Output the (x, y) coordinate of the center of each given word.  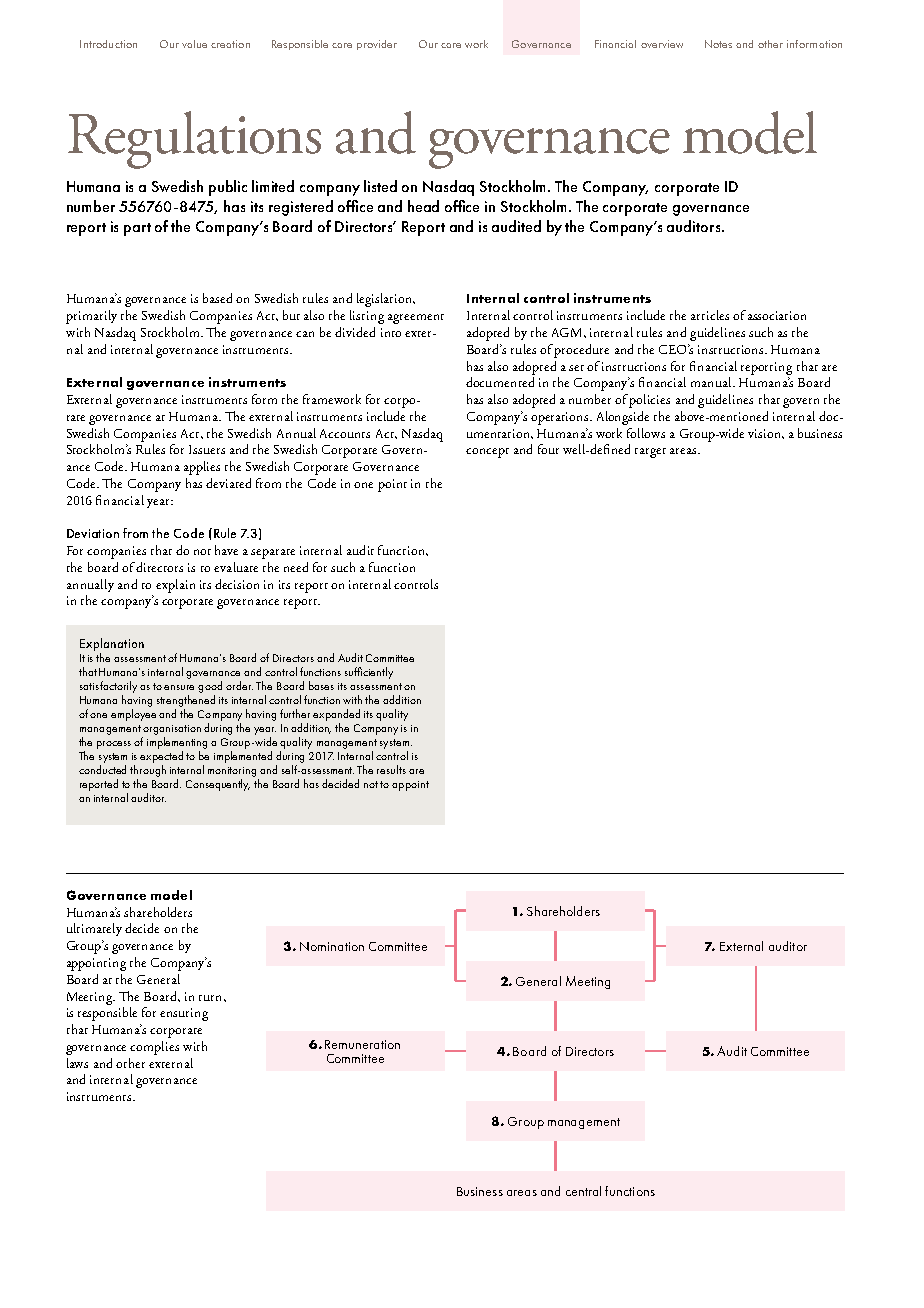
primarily (91, 317)
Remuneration (362, 1044)
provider (377, 45)
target (650, 453)
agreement (416, 319)
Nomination (332, 946)
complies (154, 1048)
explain (175, 586)
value (194, 44)
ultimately (94, 929)
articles (710, 315)
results (391, 769)
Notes (718, 44)
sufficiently (369, 673)
